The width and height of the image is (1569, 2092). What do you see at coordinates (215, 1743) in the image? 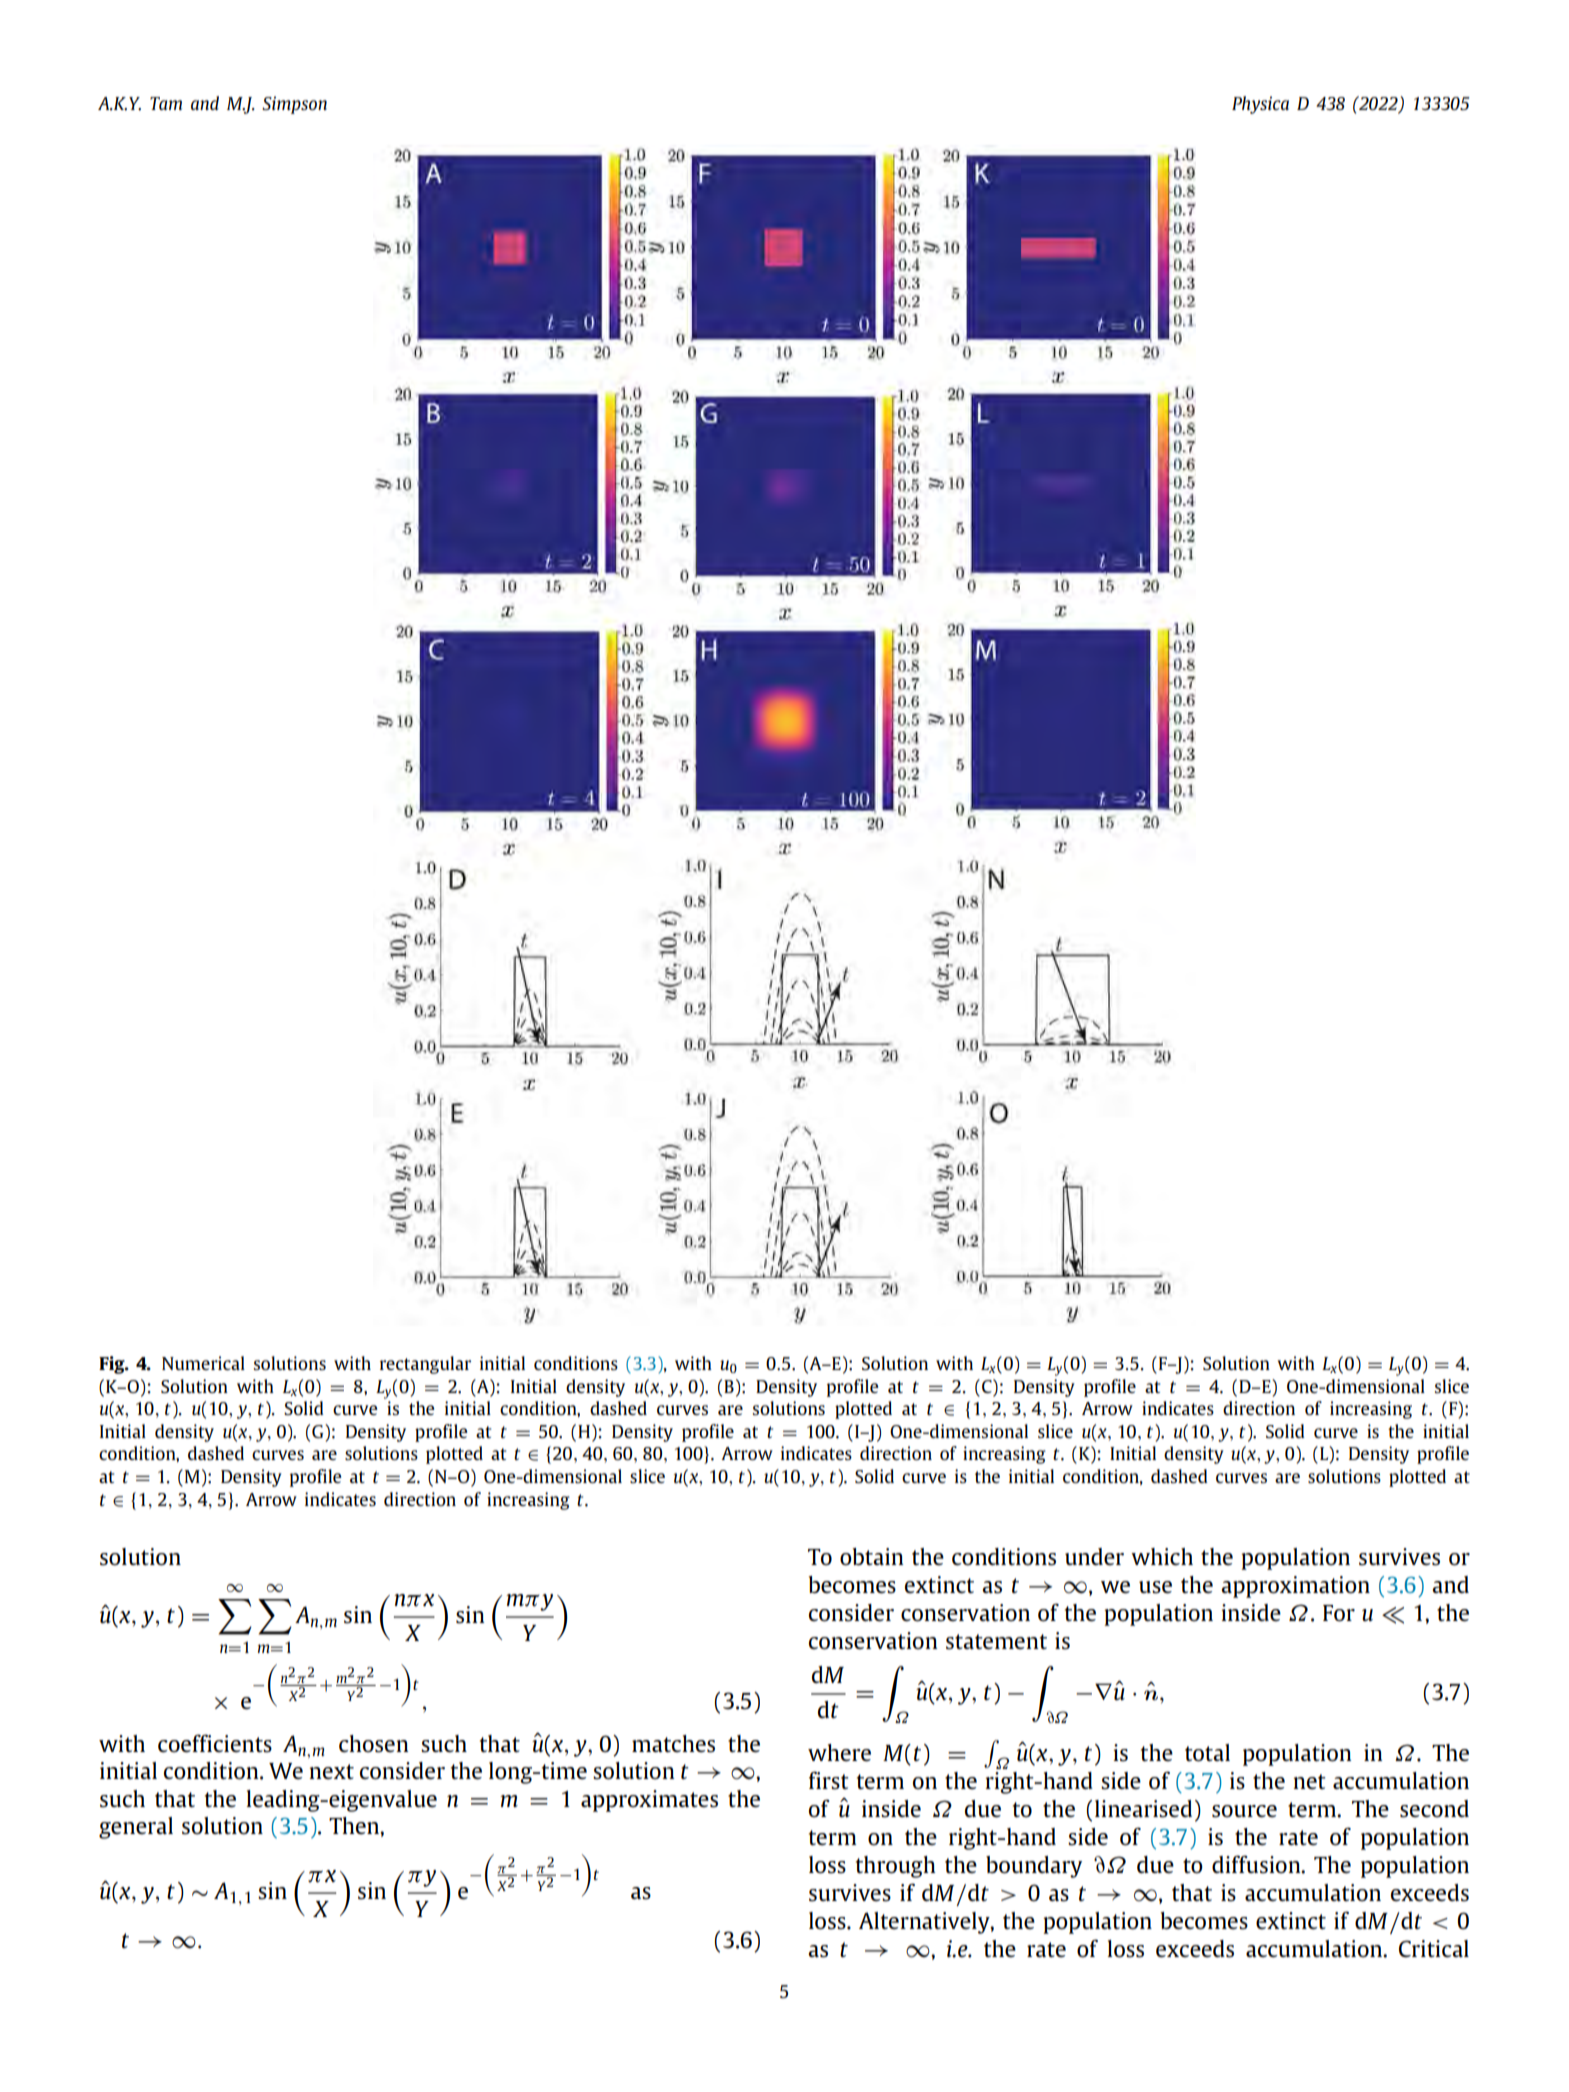
I see `coefficients` at bounding box center [215, 1743].
